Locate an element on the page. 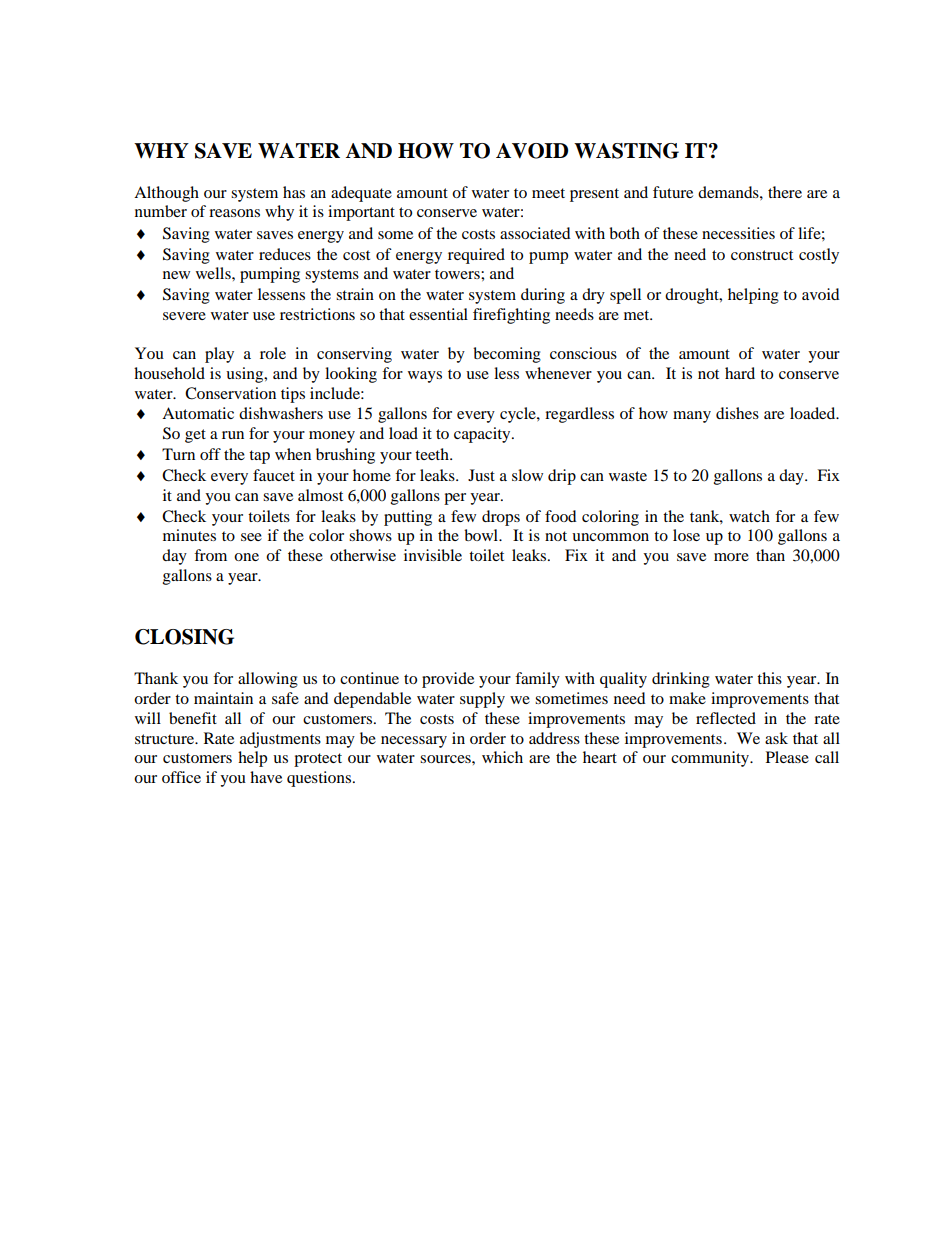 The image size is (952, 1233). community is located at coordinates (711, 759).
